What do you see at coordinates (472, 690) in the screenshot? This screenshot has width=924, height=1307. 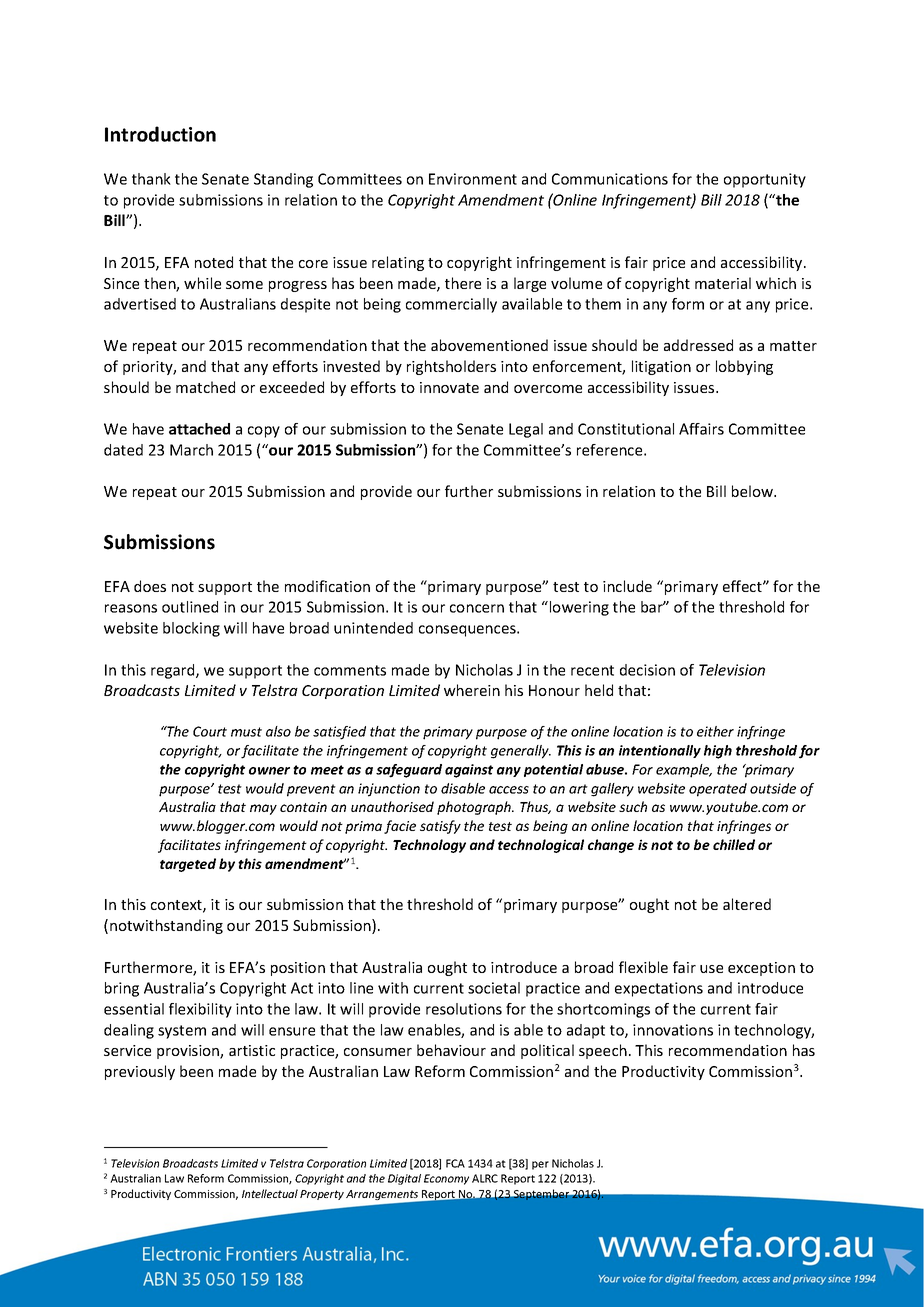 I see `wherein` at bounding box center [472, 690].
